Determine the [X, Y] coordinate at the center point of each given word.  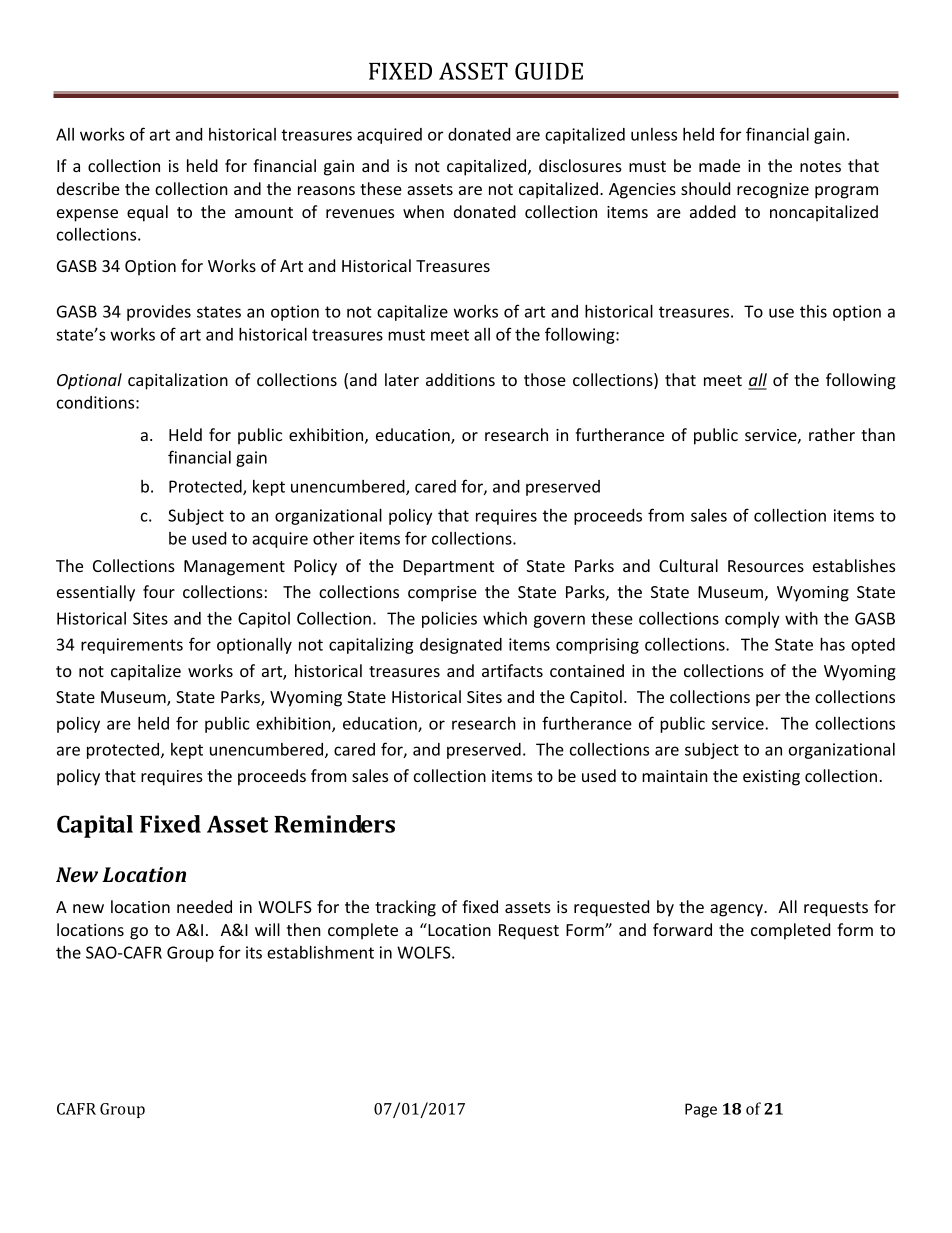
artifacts [512, 670]
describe [88, 188]
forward [682, 929]
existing [771, 778]
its [254, 952]
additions [460, 379]
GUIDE [549, 71]
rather [832, 434]
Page [701, 1110]
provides [159, 313]
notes [820, 166]
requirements [132, 646]
